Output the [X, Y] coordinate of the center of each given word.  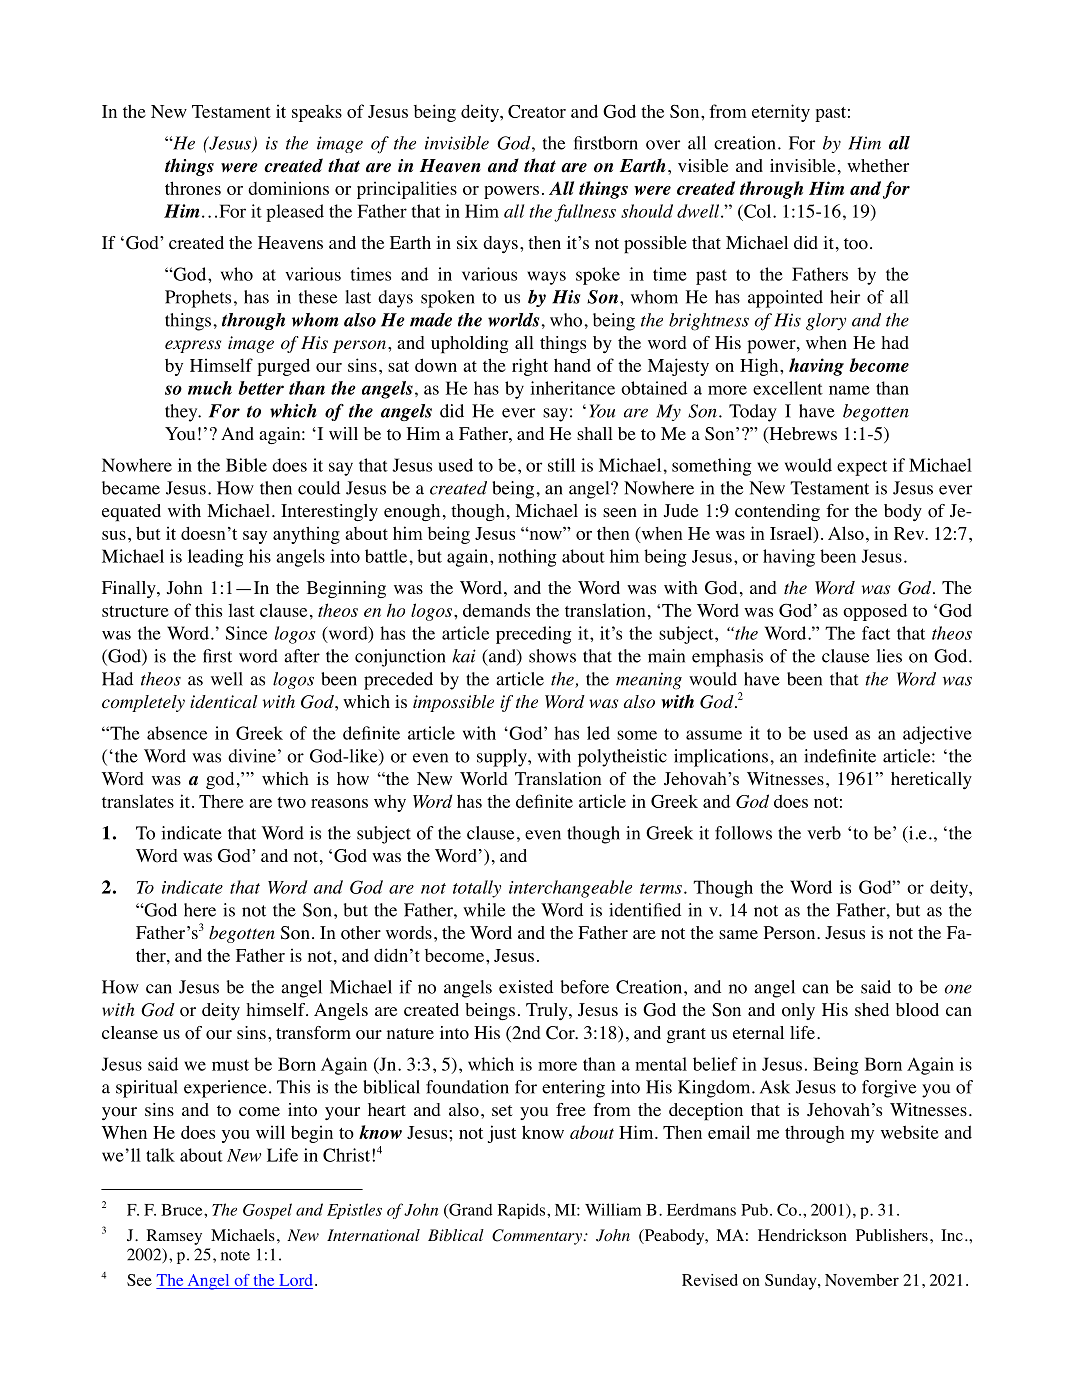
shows [552, 656]
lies [889, 656]
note [235, 1255]
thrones [193, 188]
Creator [537, 111]
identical [224, 701]
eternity [781, 113]
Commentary [538, 1237]
